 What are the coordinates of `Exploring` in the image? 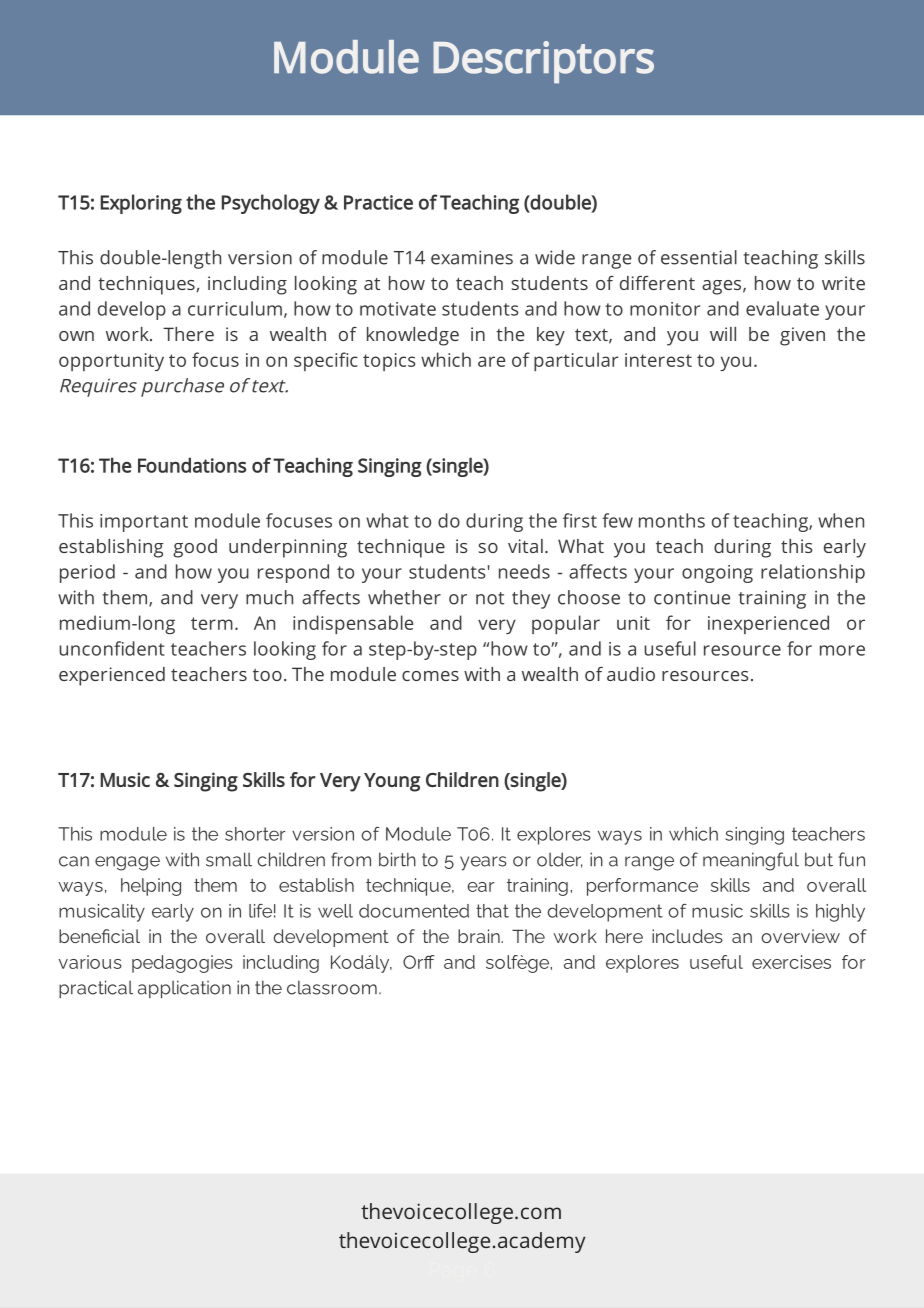 It's located at (141, 204).
